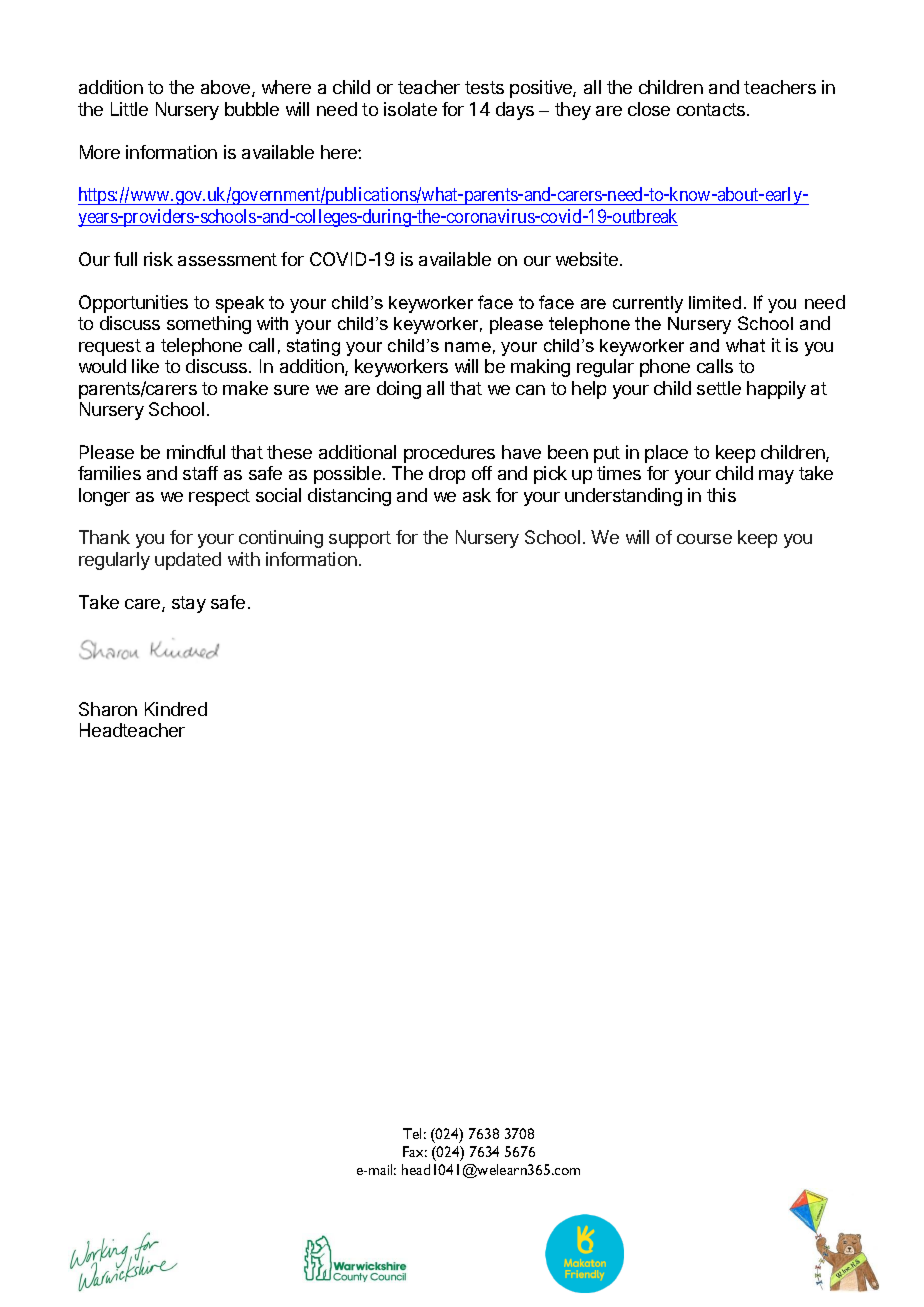 This screenshot has height=1307, width=924. I want to click on stay, so click(189, 604).
